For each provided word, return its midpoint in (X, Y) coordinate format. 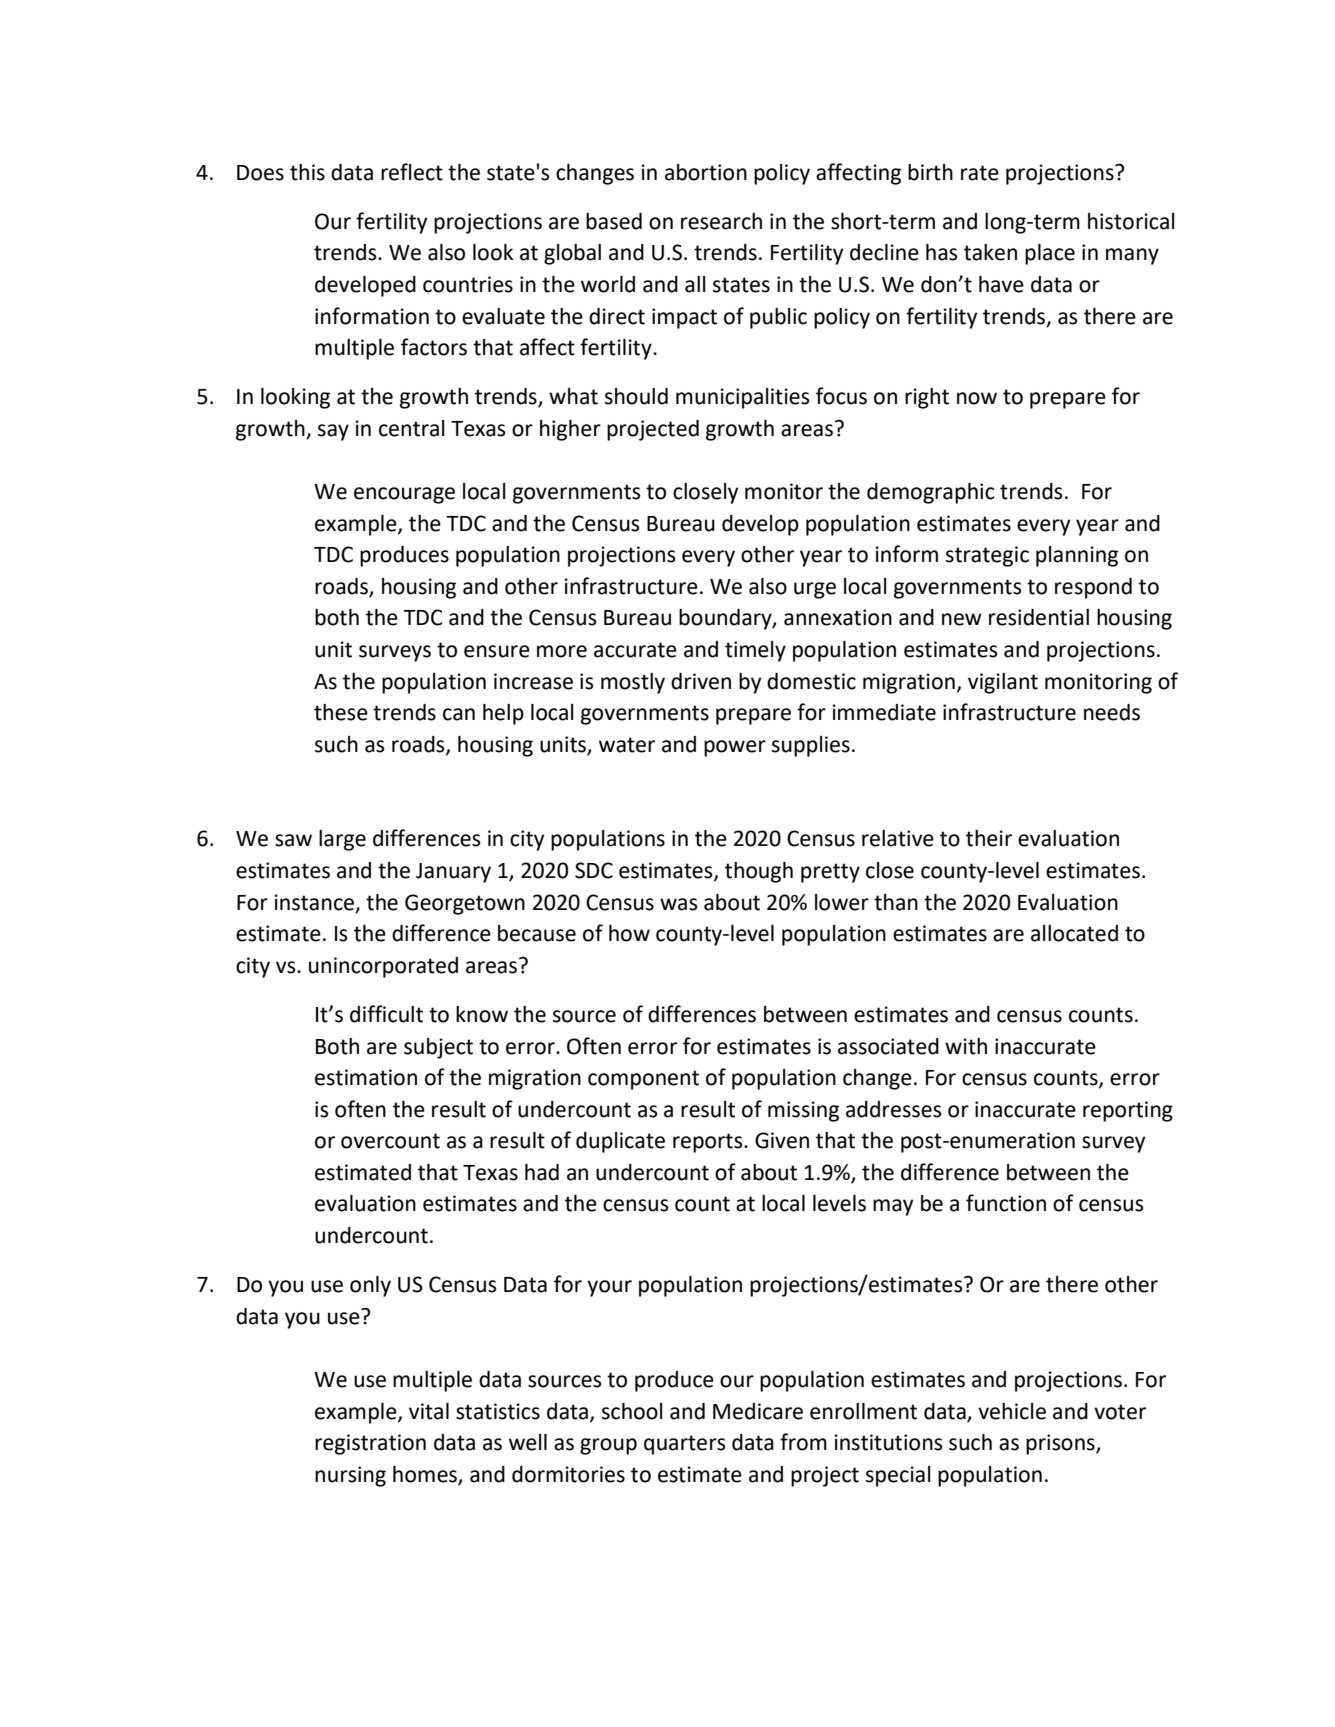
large (342, 840)
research (721, 221)
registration (370, 1444)
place (1050, 254)
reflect (412, 172)
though (759, 872)
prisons (1061, 1444)
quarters (684, 1445)
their (989, 838)
